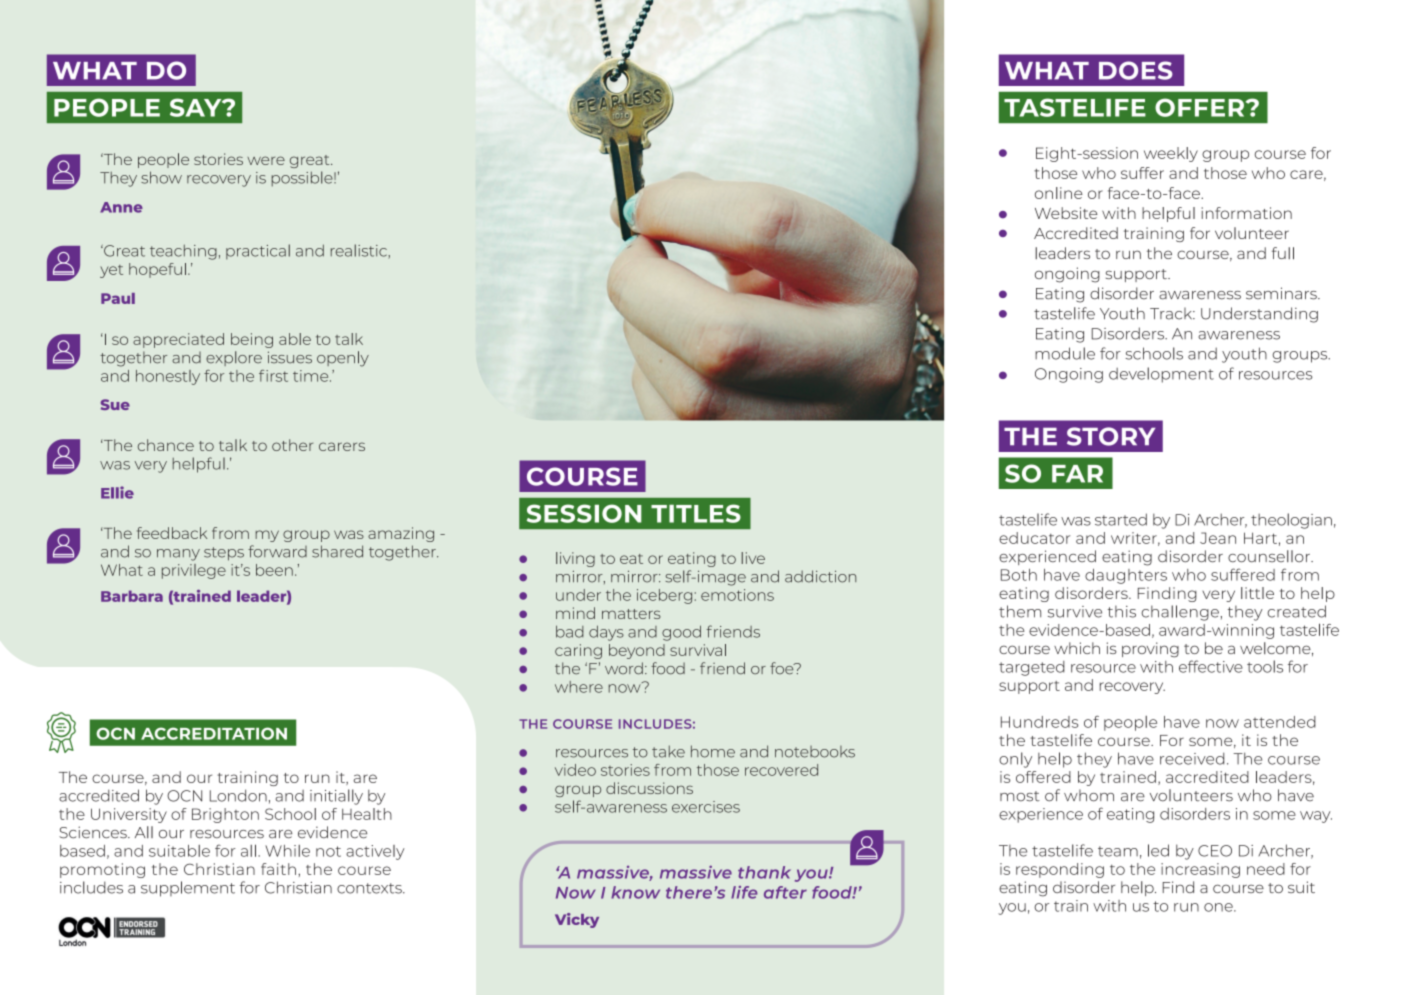 Image resolution: width=1407 pixels, height=995 pixels. I want to click on supplement, so click(188, 889).
